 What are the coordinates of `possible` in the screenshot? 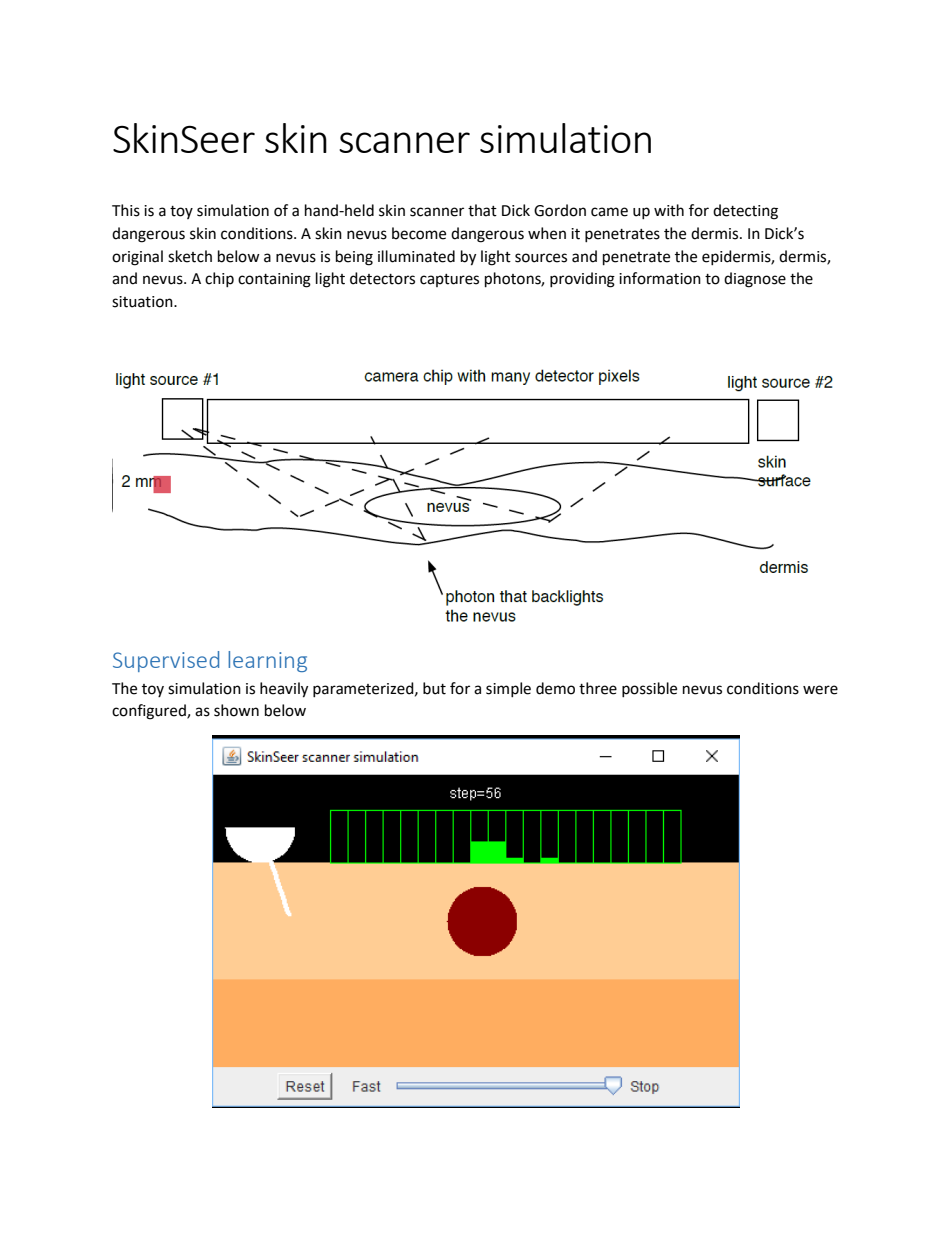 It's located at (649, 689).
